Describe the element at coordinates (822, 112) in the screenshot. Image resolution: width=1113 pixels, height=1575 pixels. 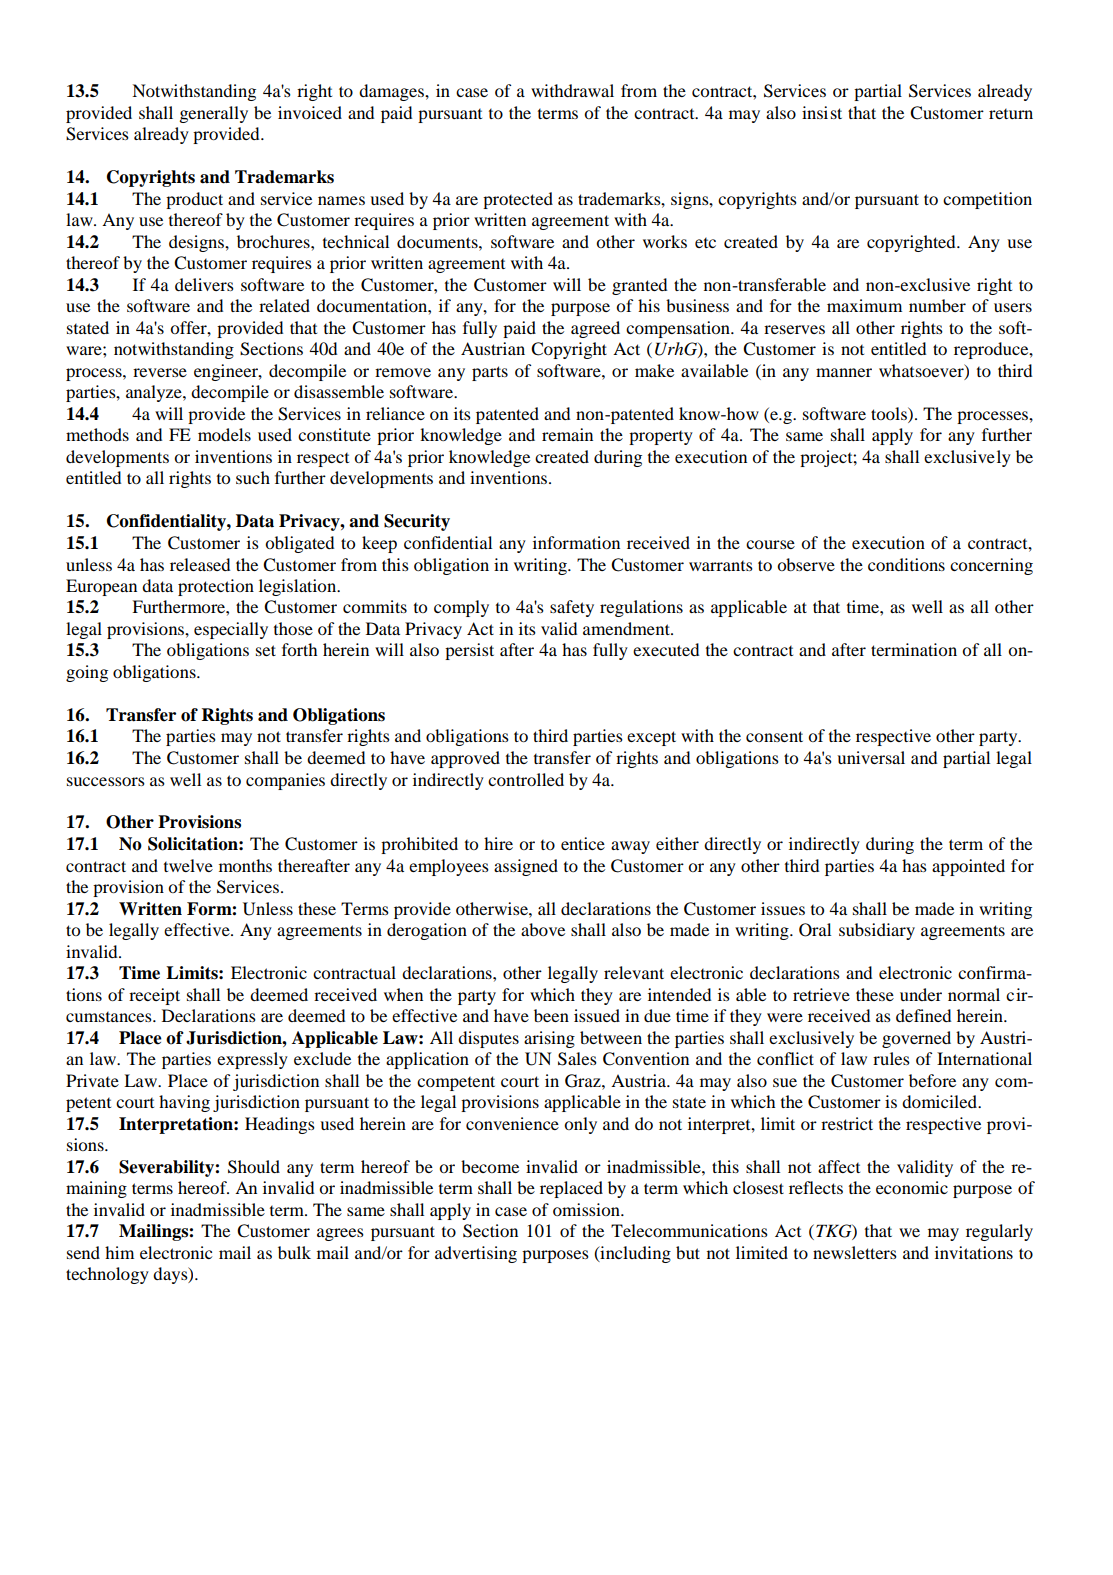
I see `insist` at that location.
